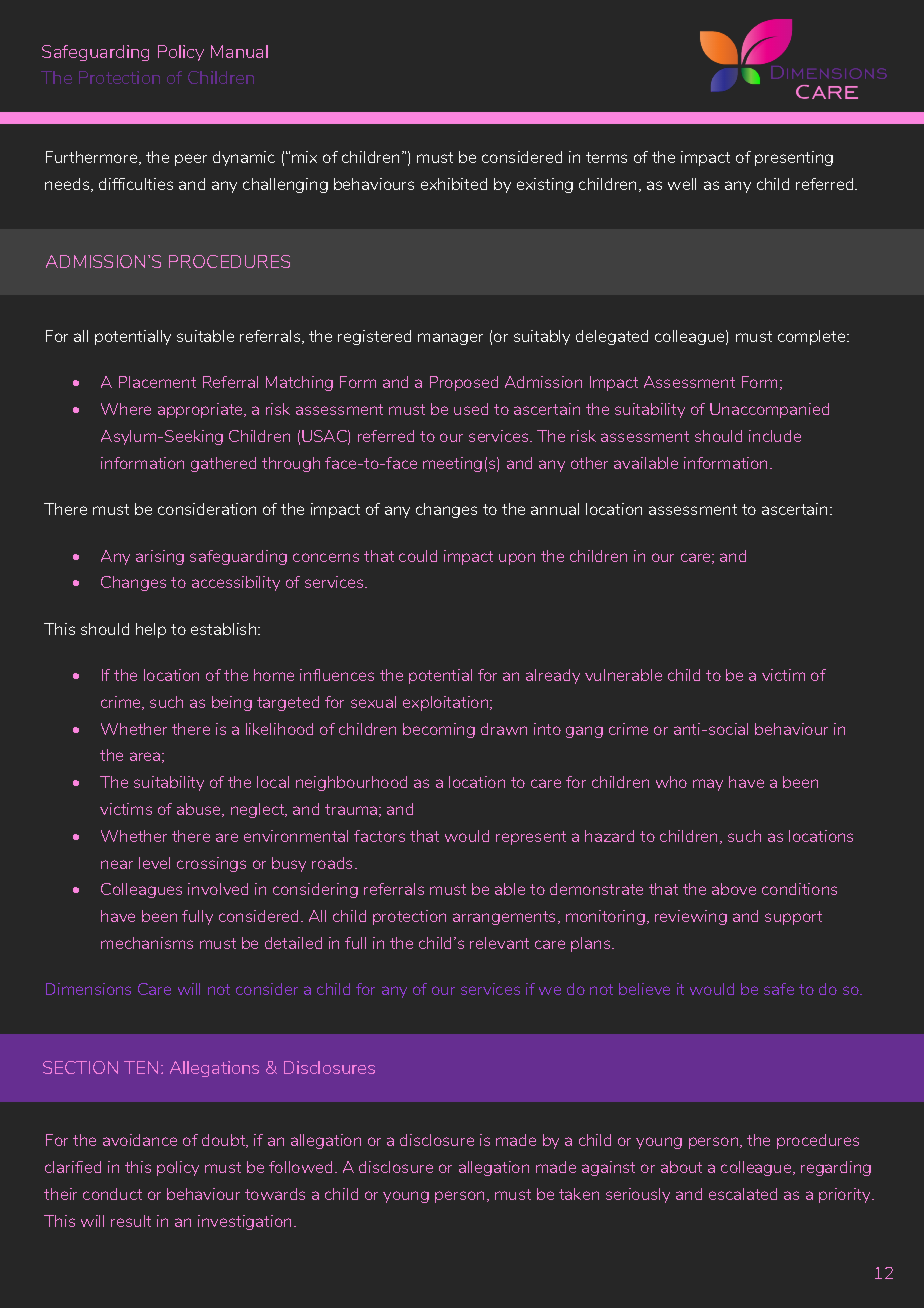 This screenshot has width=924, height=1308. Describe the element at coordinates (112, 1194) in the screenshot. I see `conduct` at that location.
